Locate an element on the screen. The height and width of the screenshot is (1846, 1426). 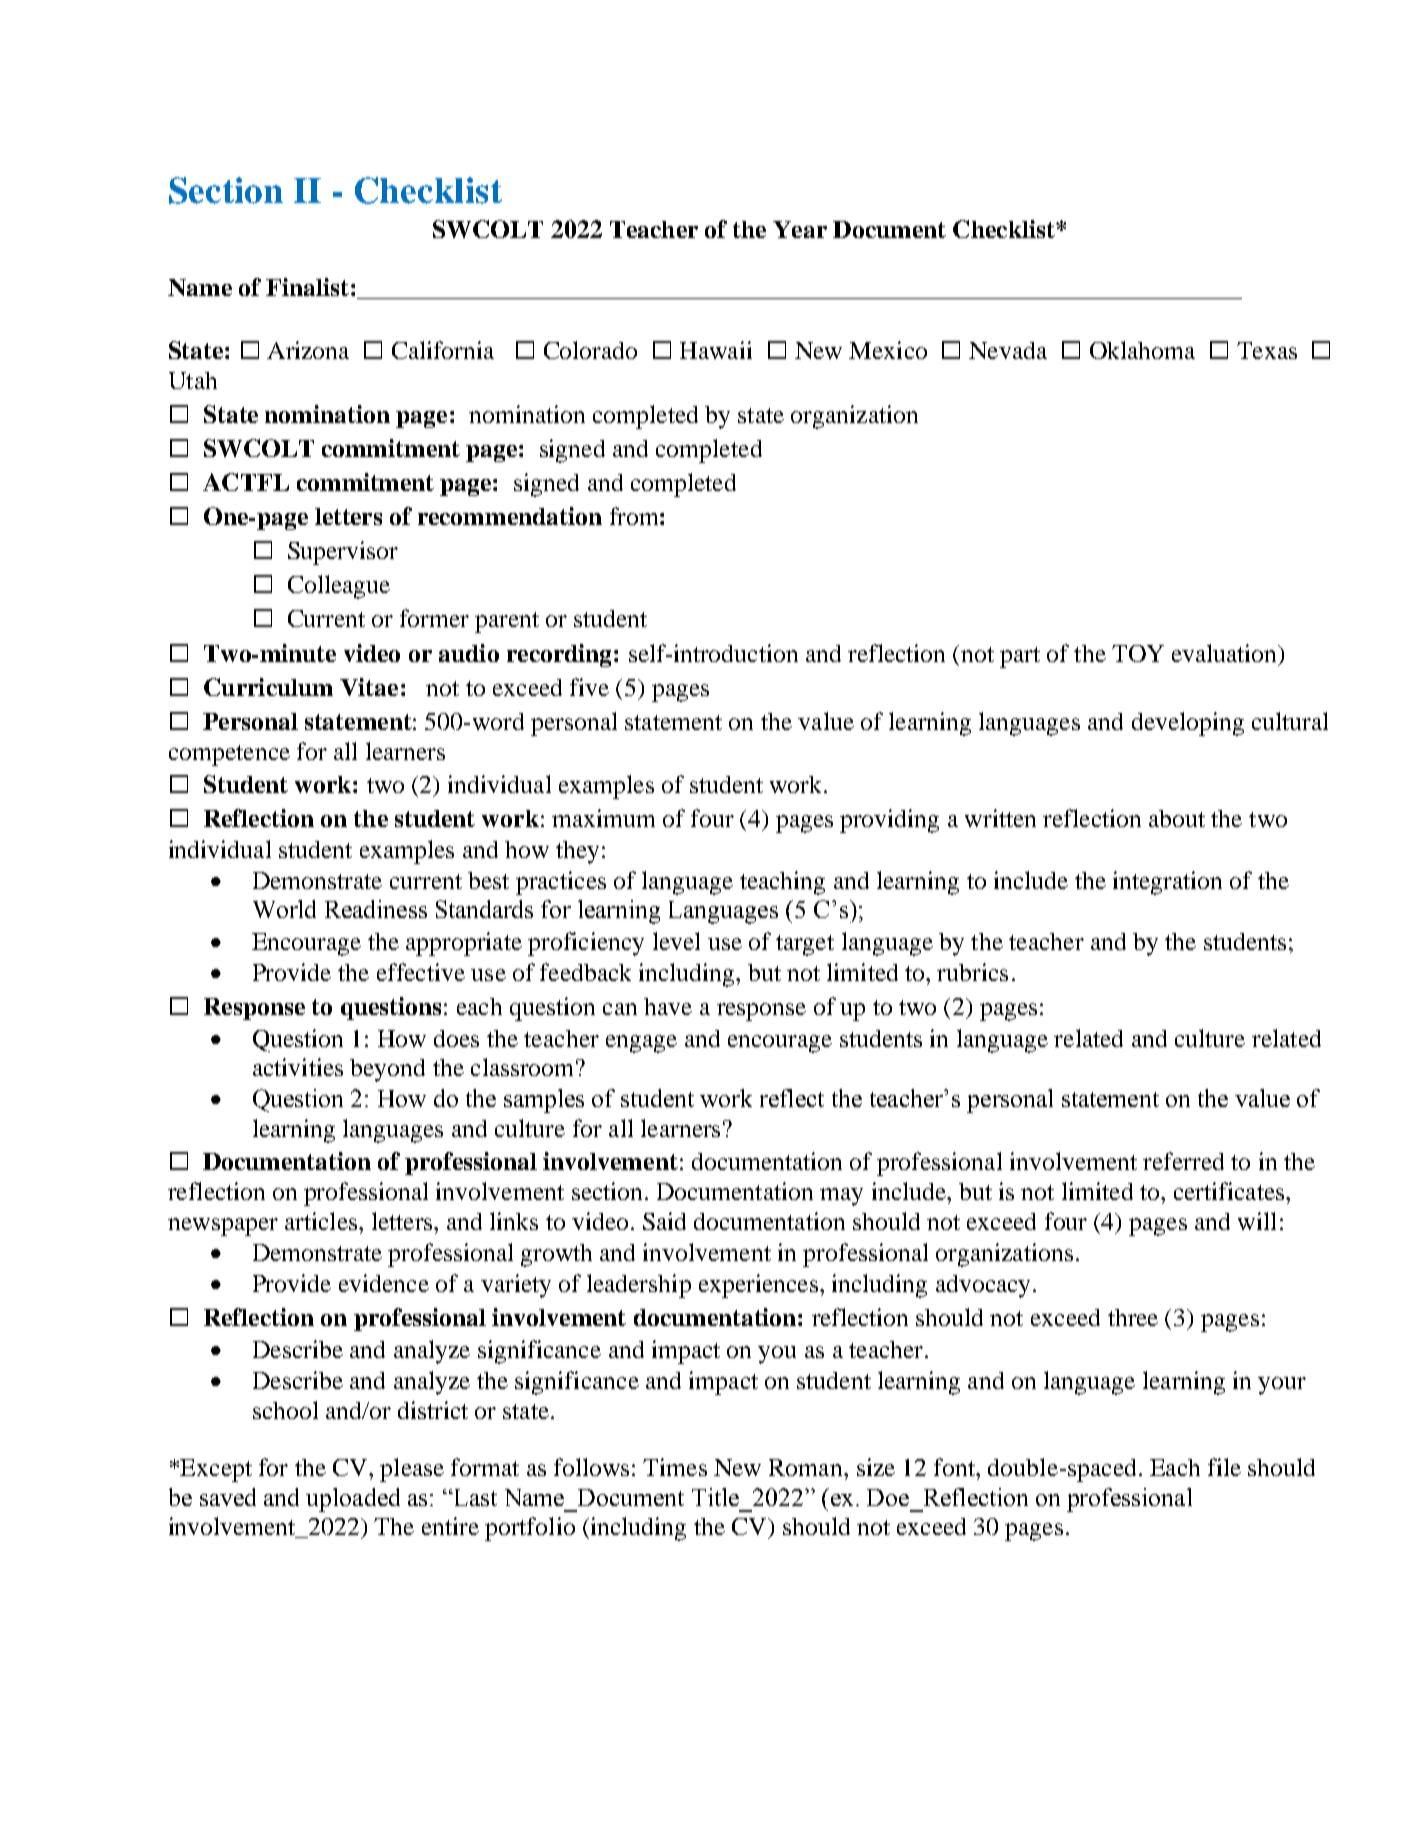
Arizona is located at coordinates (308, 350).
